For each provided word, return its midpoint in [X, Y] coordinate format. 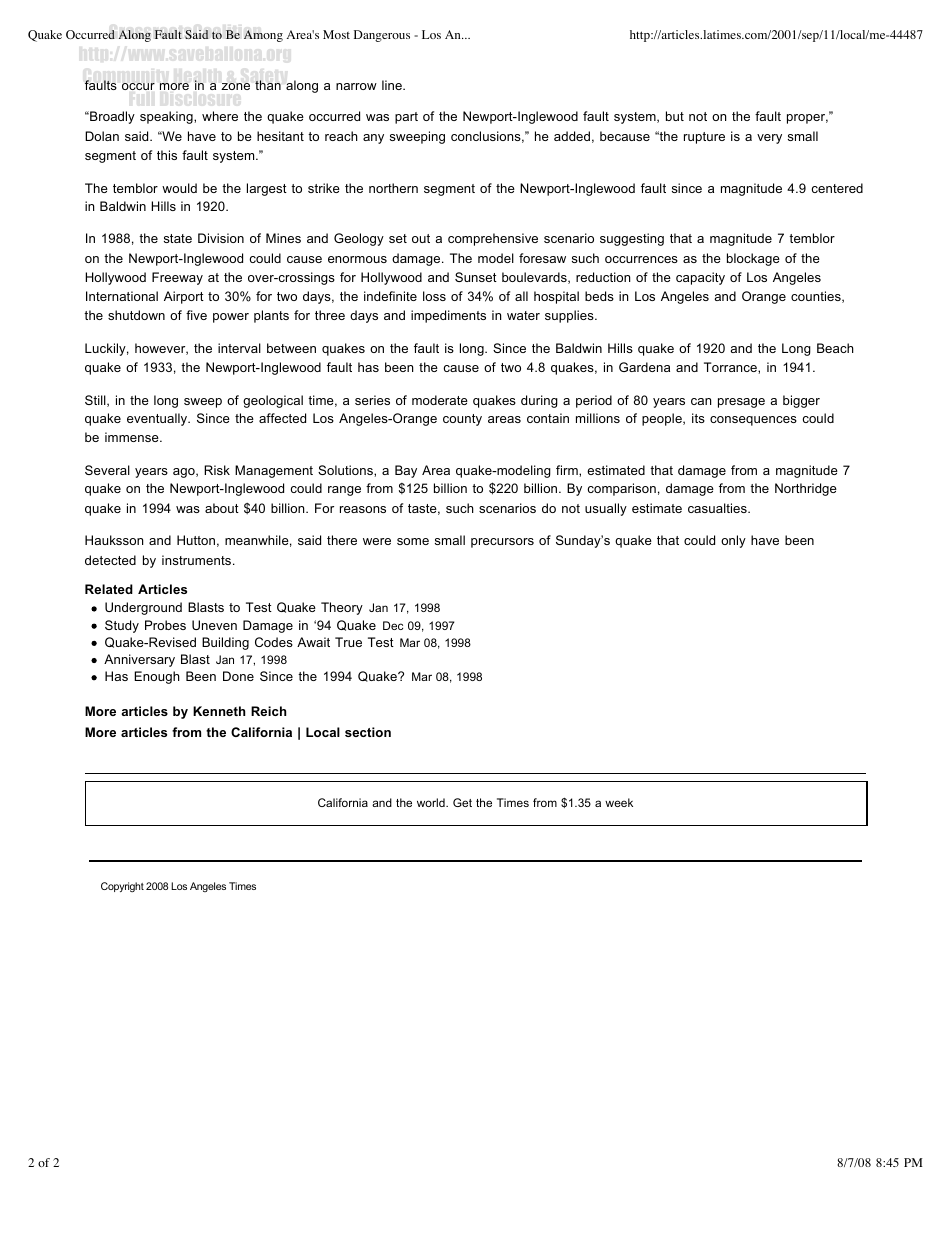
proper [807, 119]
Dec [393, 625]
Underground [143, 608]
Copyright [122, 887]
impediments [448, 316]
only [733, 541]
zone [235, 86]
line [393, 85]
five [196, 315]
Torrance [731, 367]
